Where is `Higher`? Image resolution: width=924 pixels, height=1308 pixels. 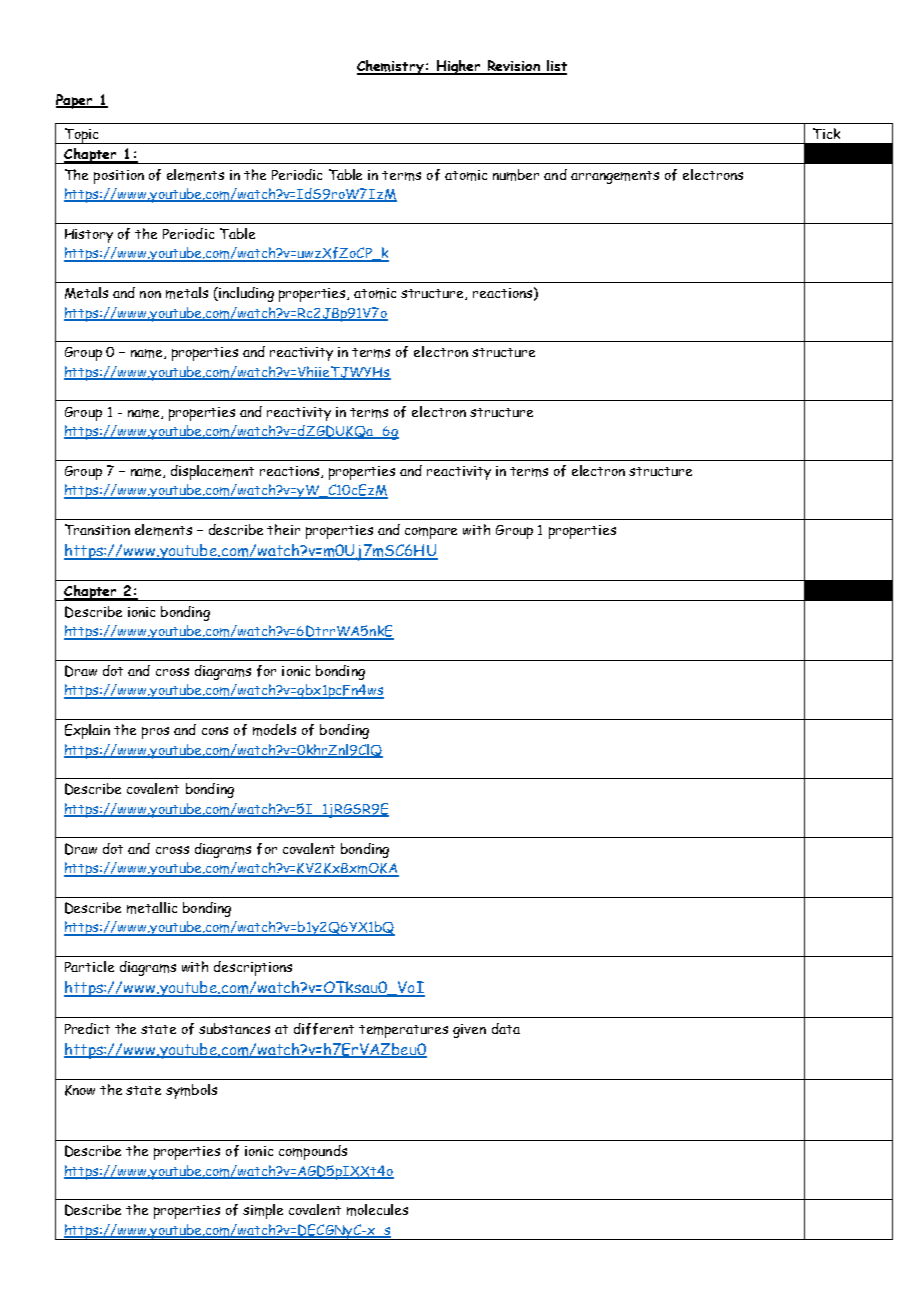
Higher is located at coordinates (459, 67).
